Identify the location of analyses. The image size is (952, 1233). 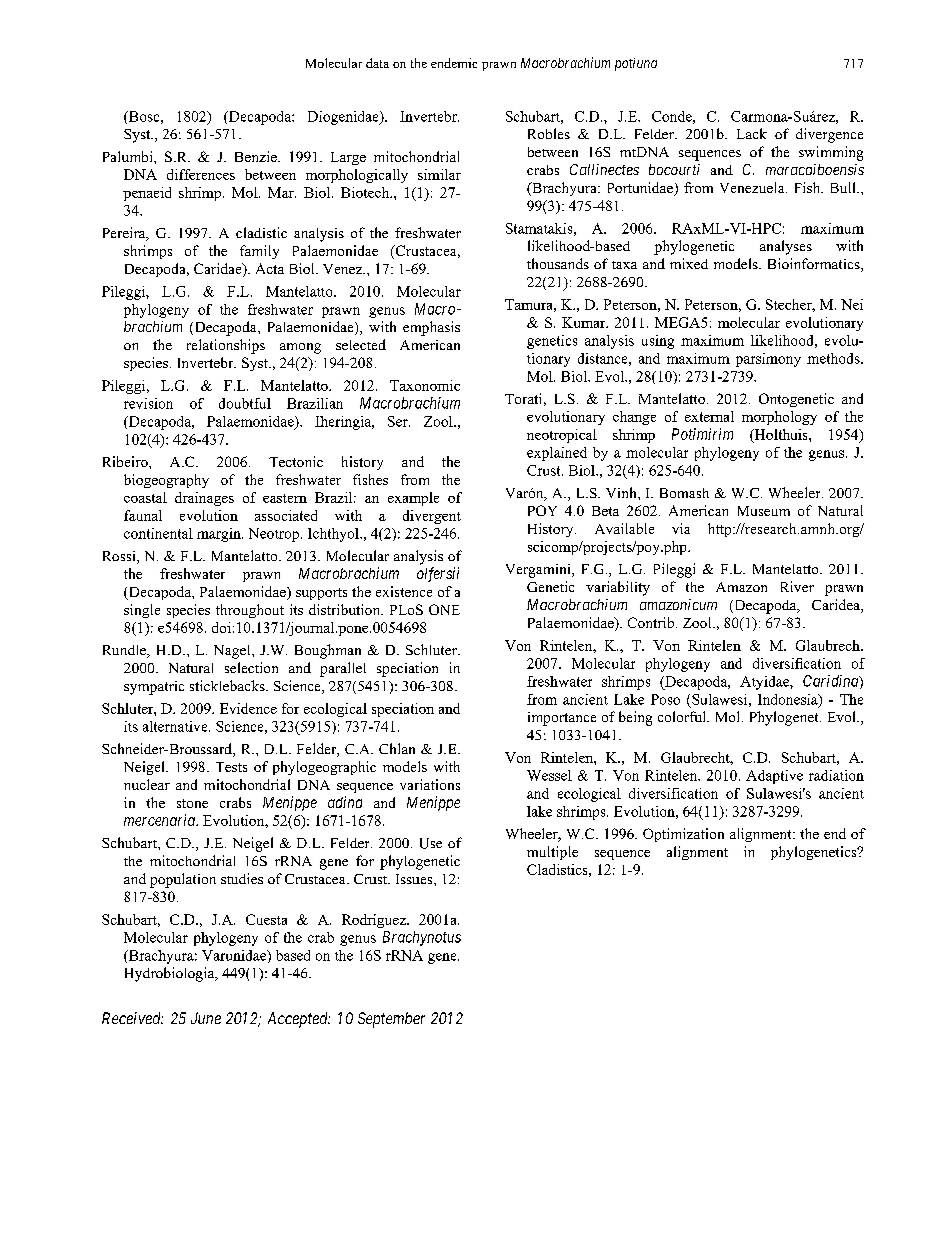
(786, 247).
